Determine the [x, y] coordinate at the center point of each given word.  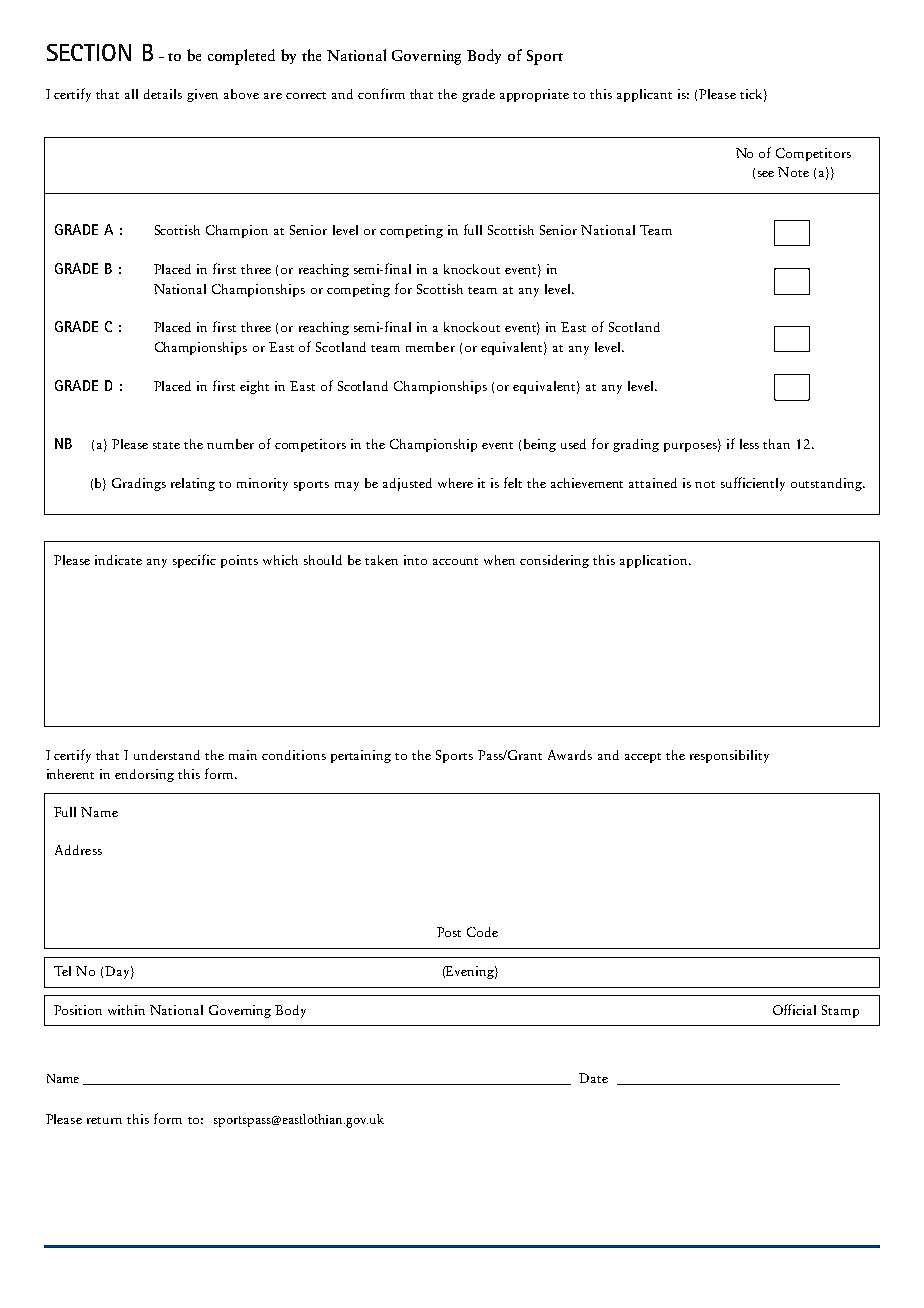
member [430, 347]
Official [794, 1009]
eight [254, 387]
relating [193, 484]
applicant [644, 95]
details [163, 94]
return [104, 1120]
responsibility [729, 756]
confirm [381, 93]
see [766, 174]
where [455, 483]
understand [167, 755]
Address [78, 850]
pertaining [361, 756]
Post [449, 932]
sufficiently [753, 484]
